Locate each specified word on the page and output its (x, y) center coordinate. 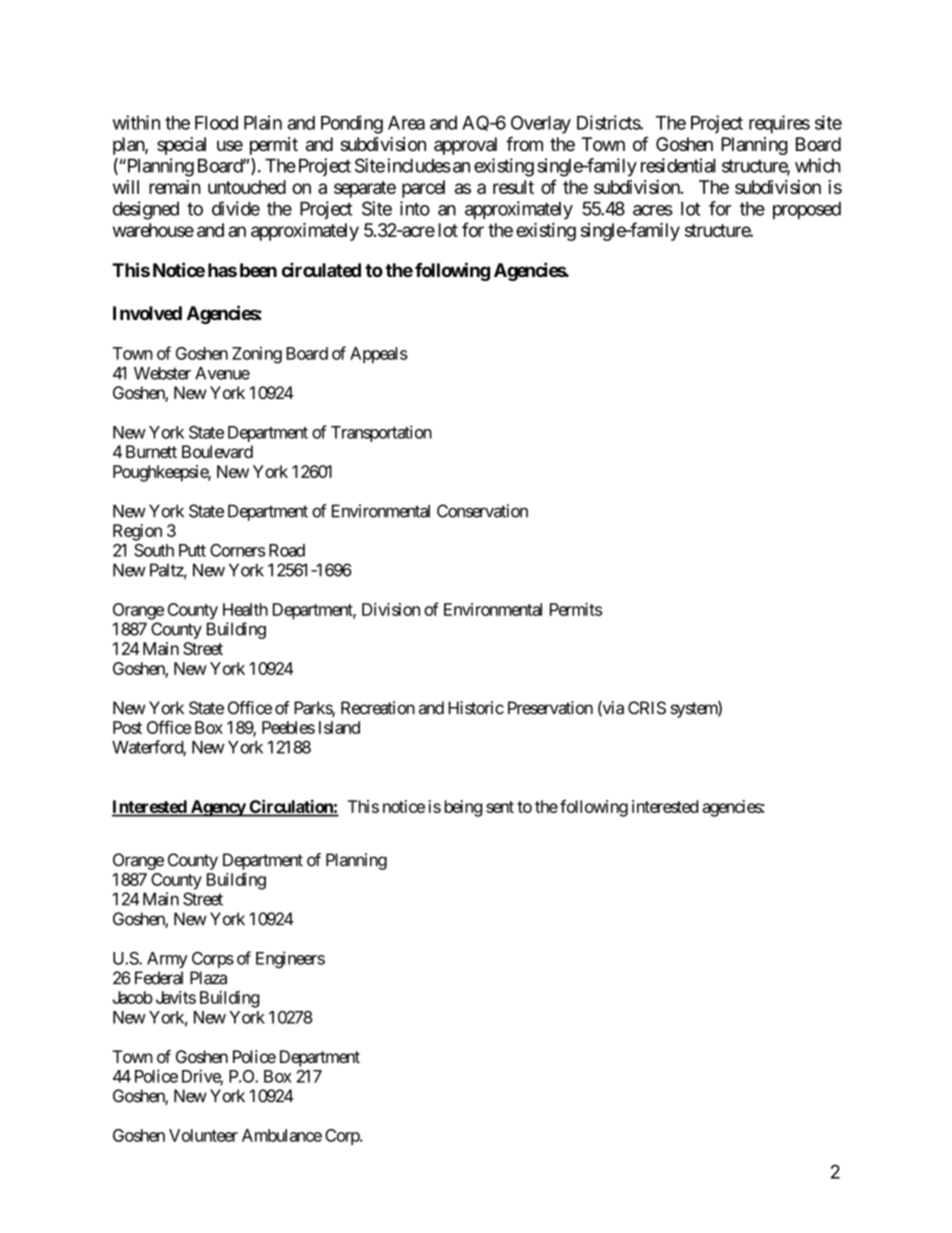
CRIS (647, 708)
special (181, 146)
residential (678, 165)
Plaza (208, 978)
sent (500, 807)
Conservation (482, 511)
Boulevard (217, 451)
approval (465, 146)
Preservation (550, 708)
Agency (217, 808)
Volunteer (203, 1135)
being (464, 808)
